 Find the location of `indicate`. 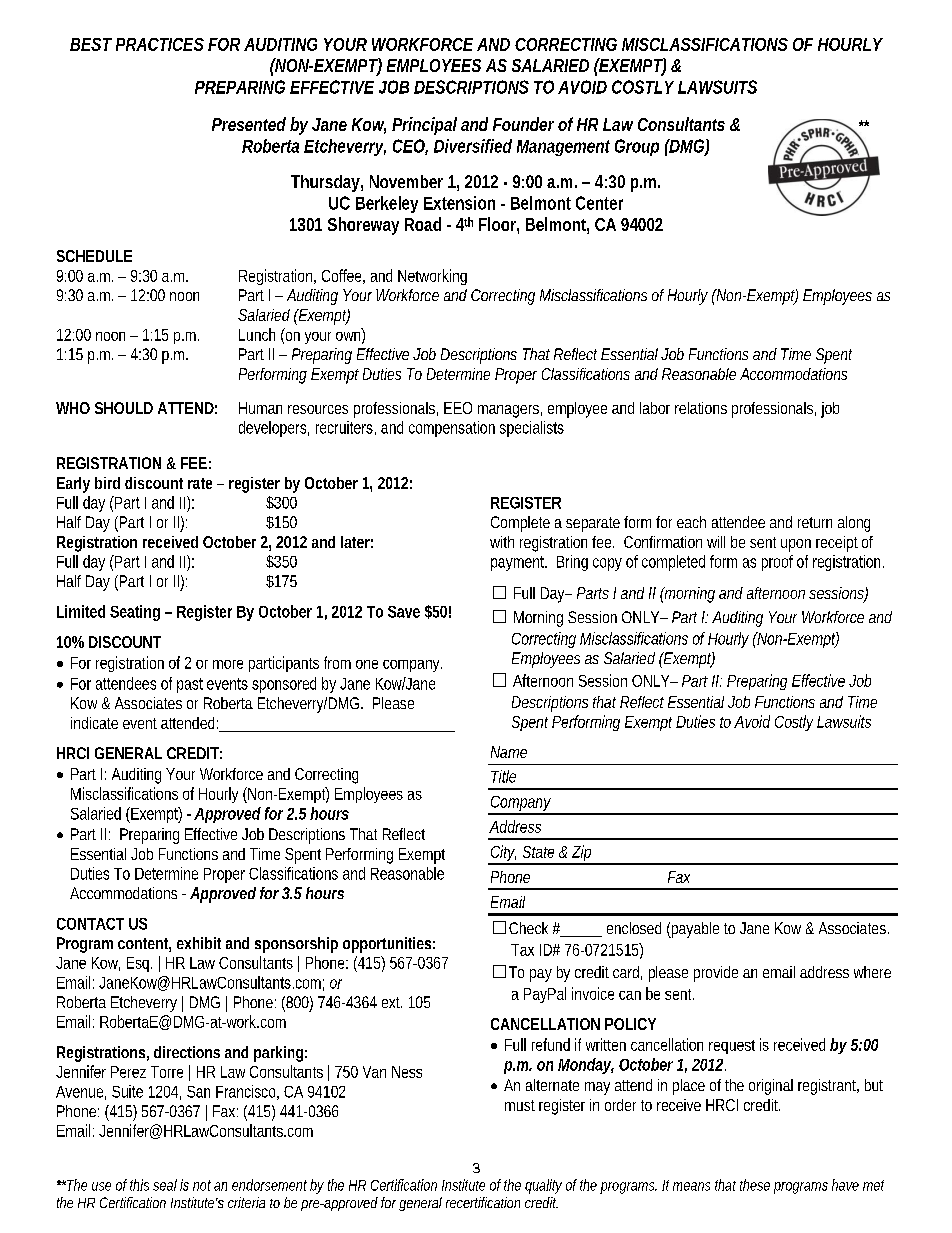

indicate is located at coordinates (94, 723).
